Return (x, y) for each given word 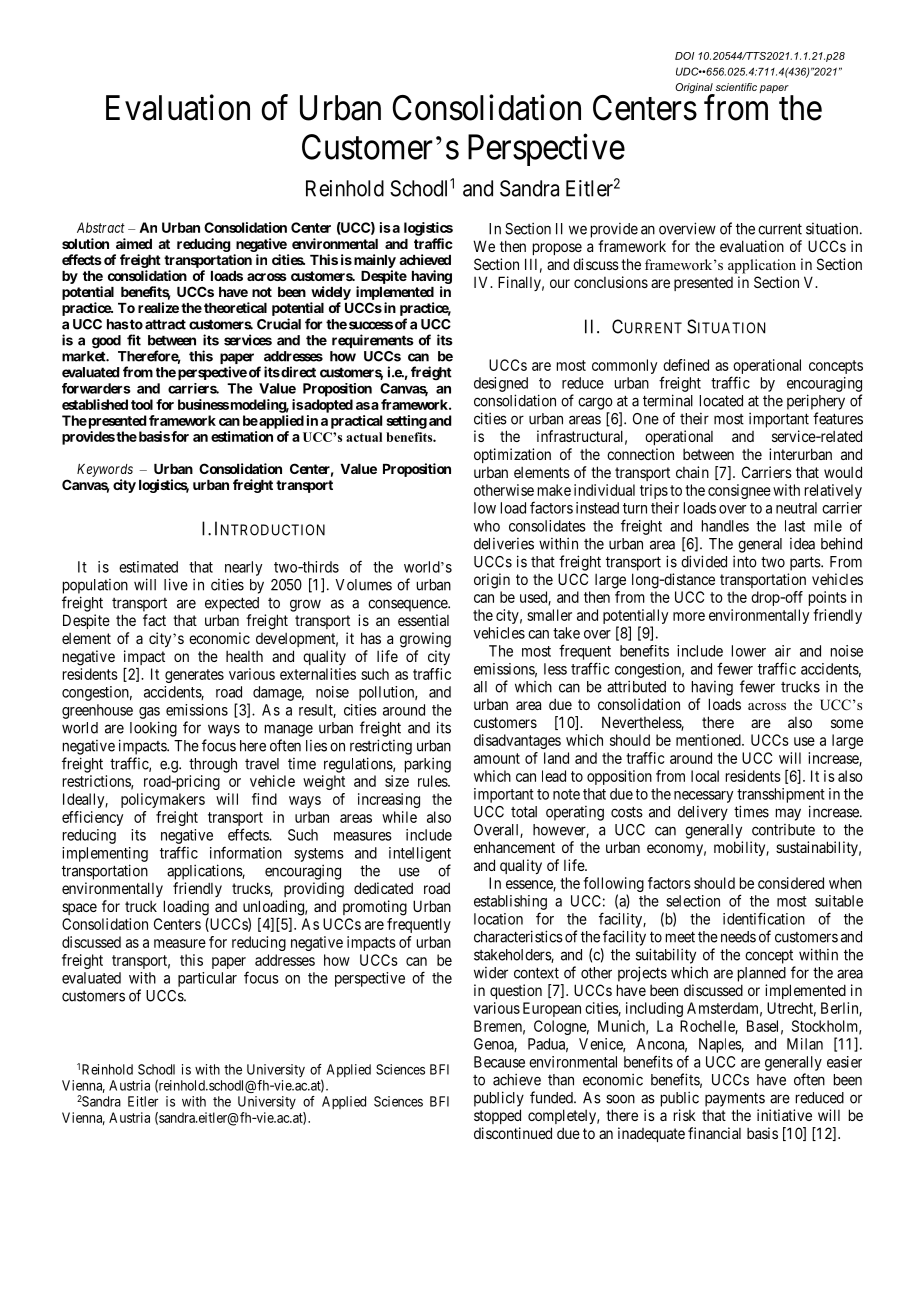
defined (686, 365)
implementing (105, 854)
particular (207, 979)
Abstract (101, 227)
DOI (684, 56)
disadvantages (517, 741)
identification (764, 918)
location (498, 919)
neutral (796, 508)
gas (149, 713)
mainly (373, 261)
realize (158, 307)
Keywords (105, 470)
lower (749, 651)
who (487, 526)
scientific (736, 87)
